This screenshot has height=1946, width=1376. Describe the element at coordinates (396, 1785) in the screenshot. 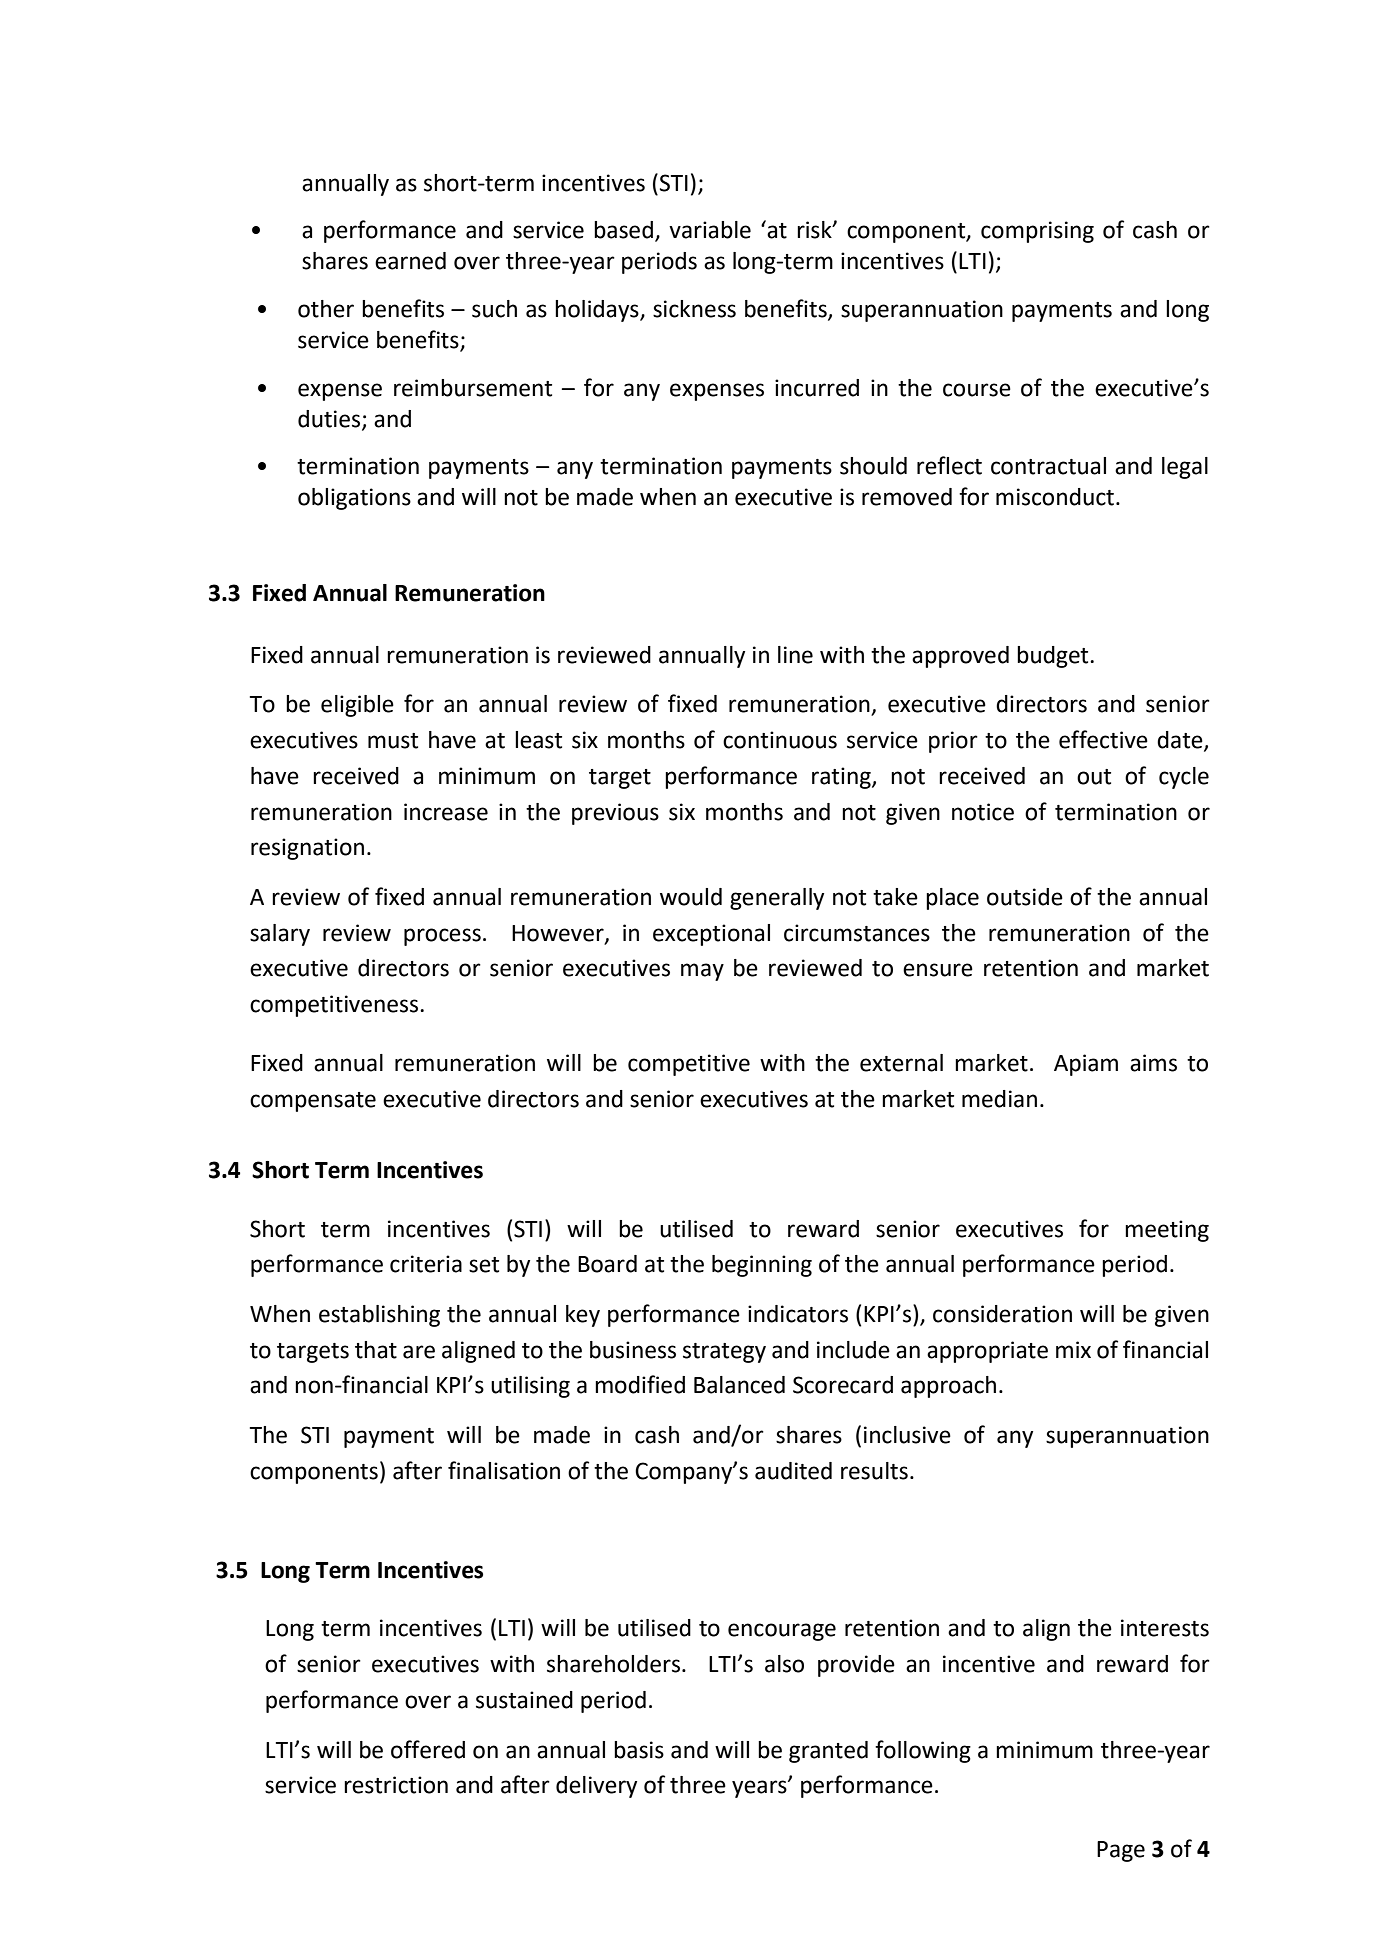

I see `restriction` at that location.
